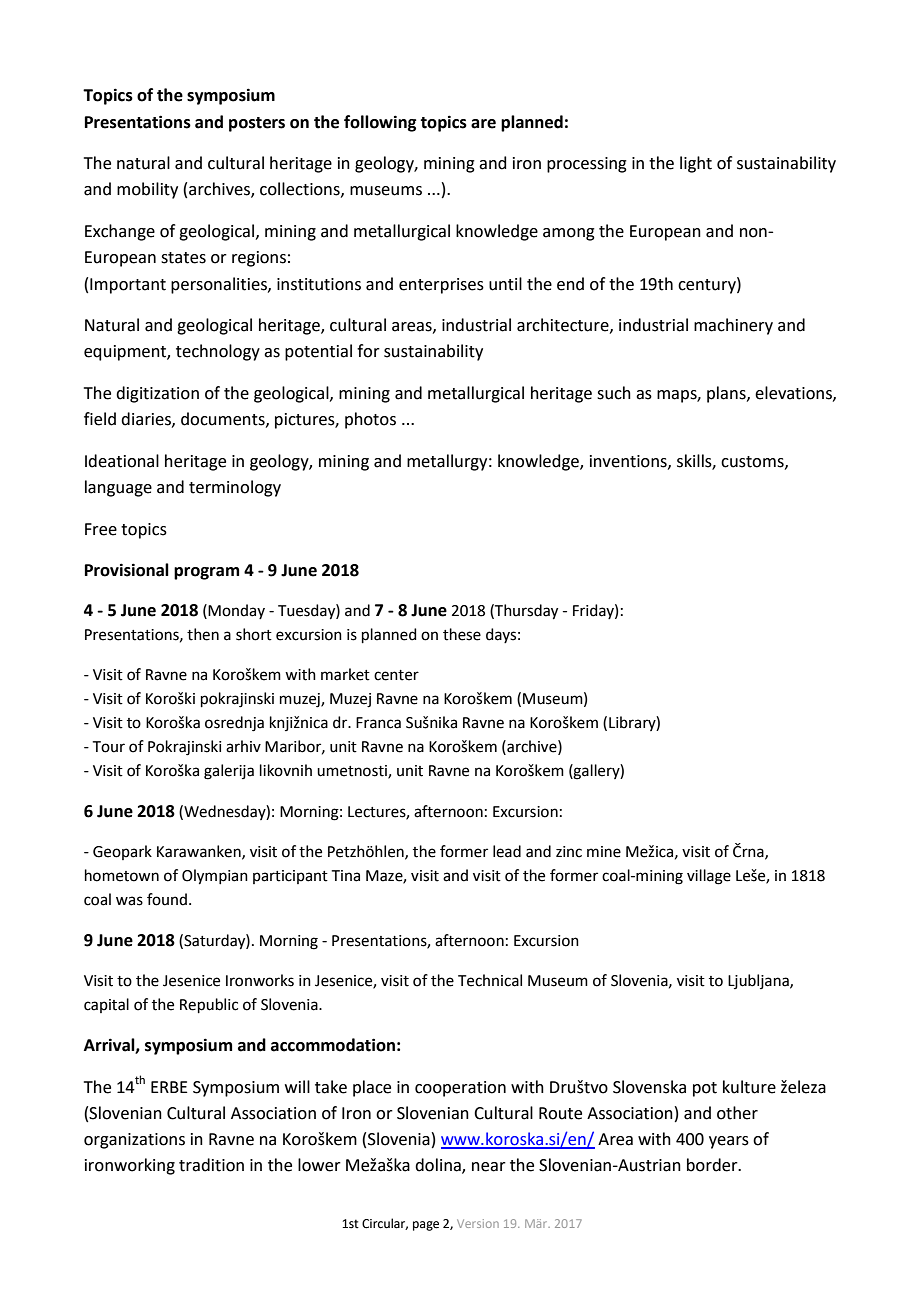 The width and height of the page is (924, 1308). I want to click on light, so click(696, 164).
